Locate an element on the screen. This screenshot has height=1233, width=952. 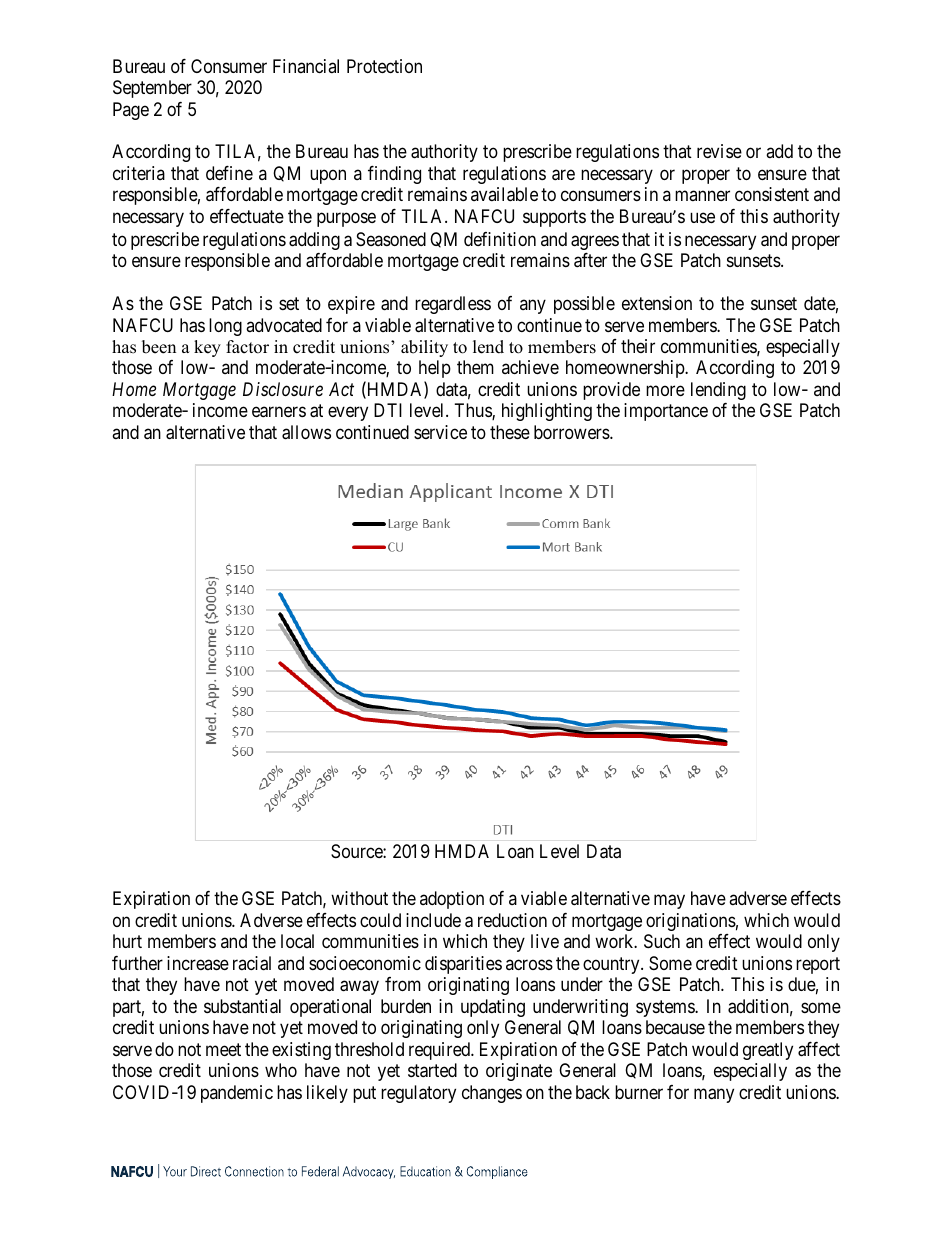
meet is located at coordinates (223, 1049).
